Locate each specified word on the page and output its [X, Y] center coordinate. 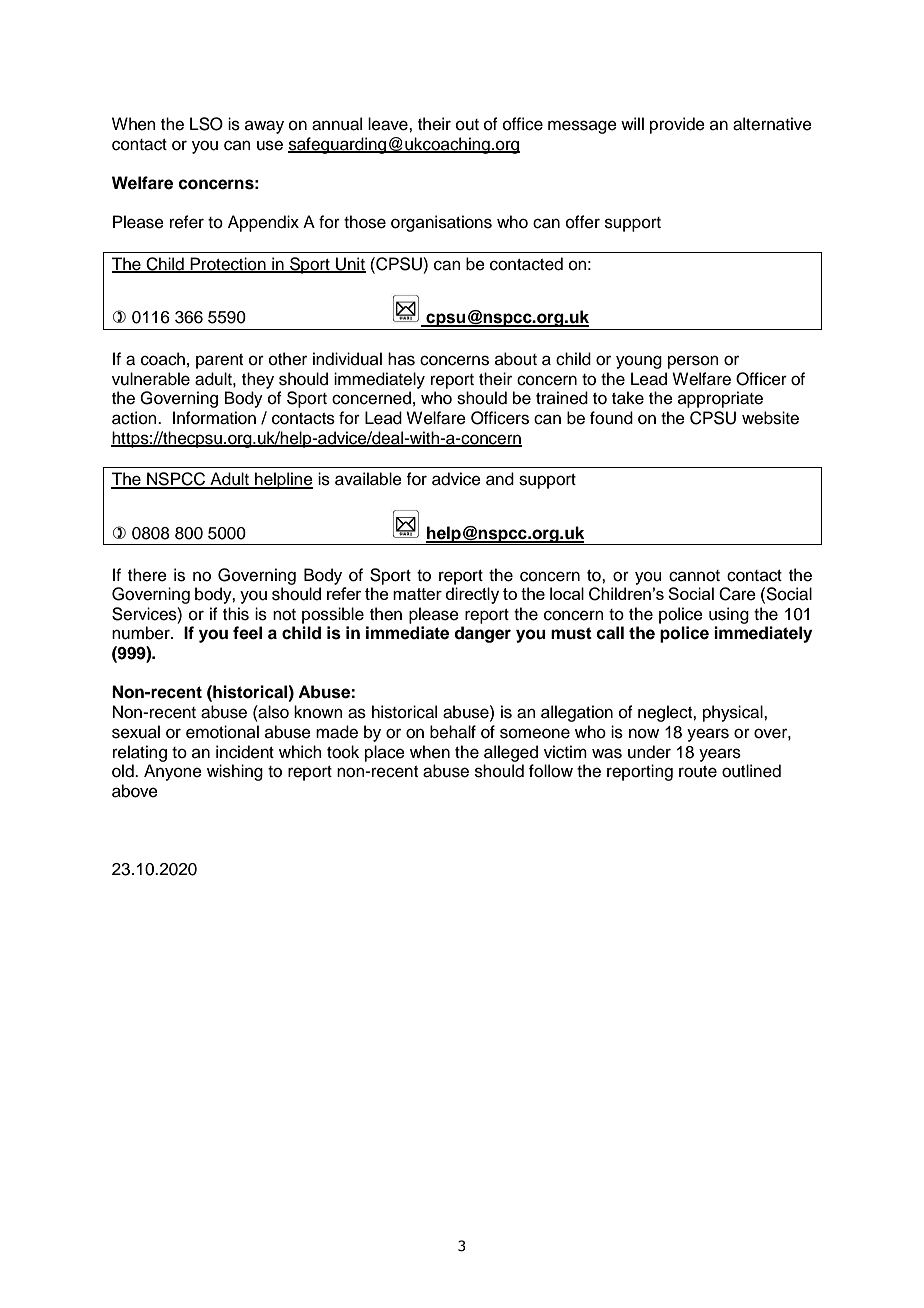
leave [389, 124]
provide [677, 125]
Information [214, 418]
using [729, 615]
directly [472, 595]
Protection [228, 265]
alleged [511, 753]
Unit [350, 265]
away [264, 127]
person [693, 362]
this [236, 614]
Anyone [173, 772]
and [500, 479]
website [770, 418]
